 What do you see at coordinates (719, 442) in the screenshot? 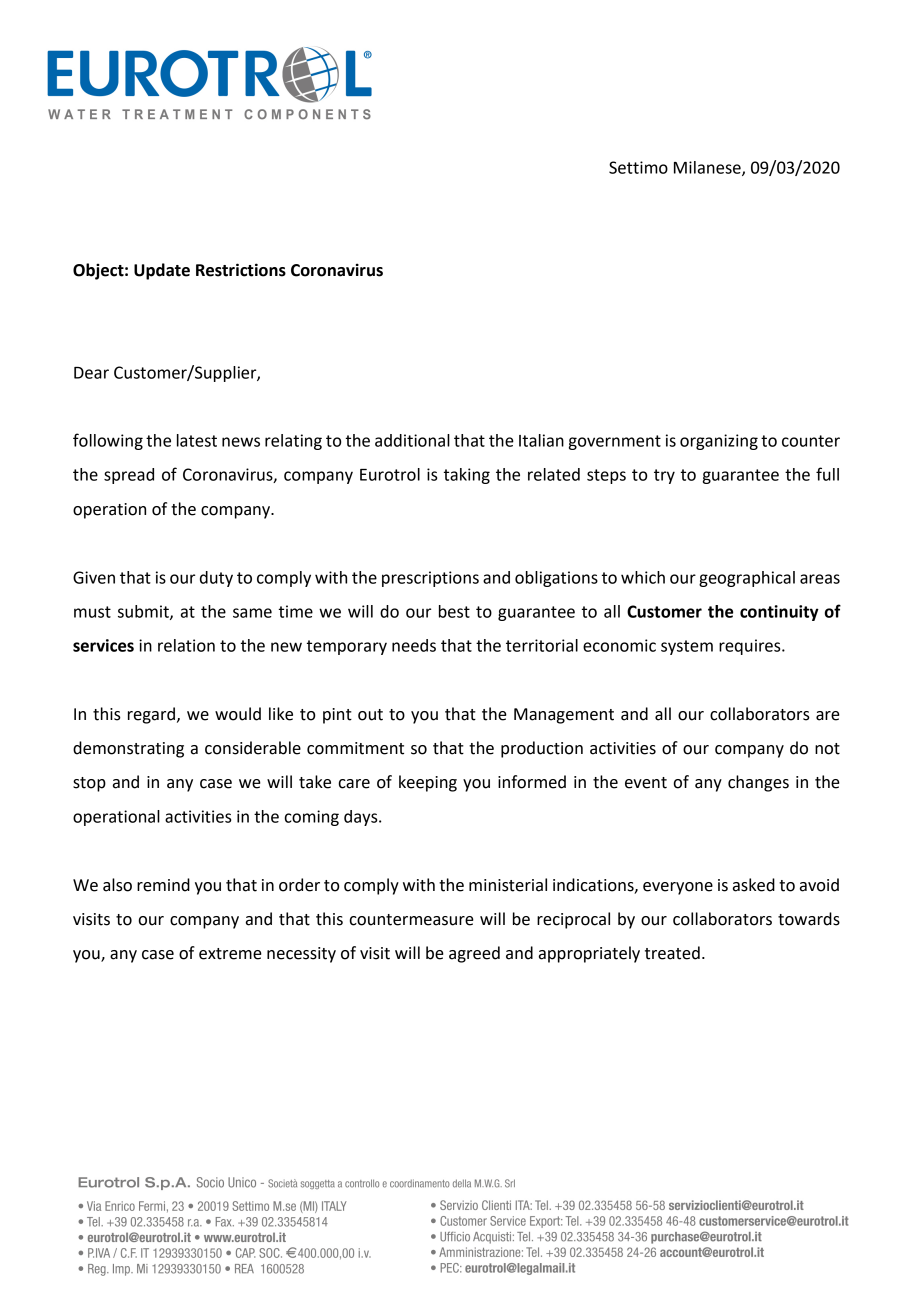
I see `organizing` at bounding box center [719, 442].
